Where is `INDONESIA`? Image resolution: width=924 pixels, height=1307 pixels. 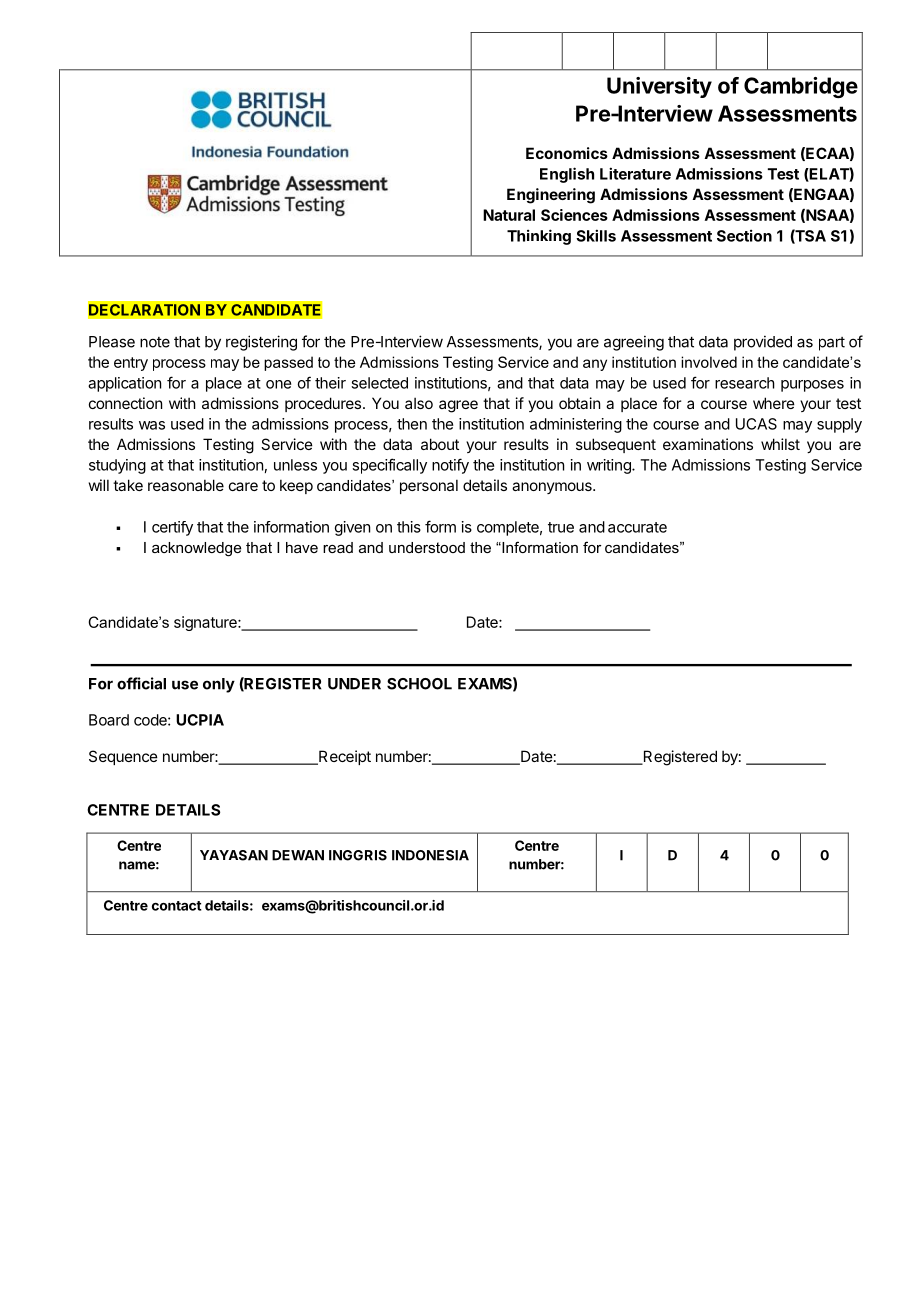 INDONESIA is located at coordinates (430, 855).
